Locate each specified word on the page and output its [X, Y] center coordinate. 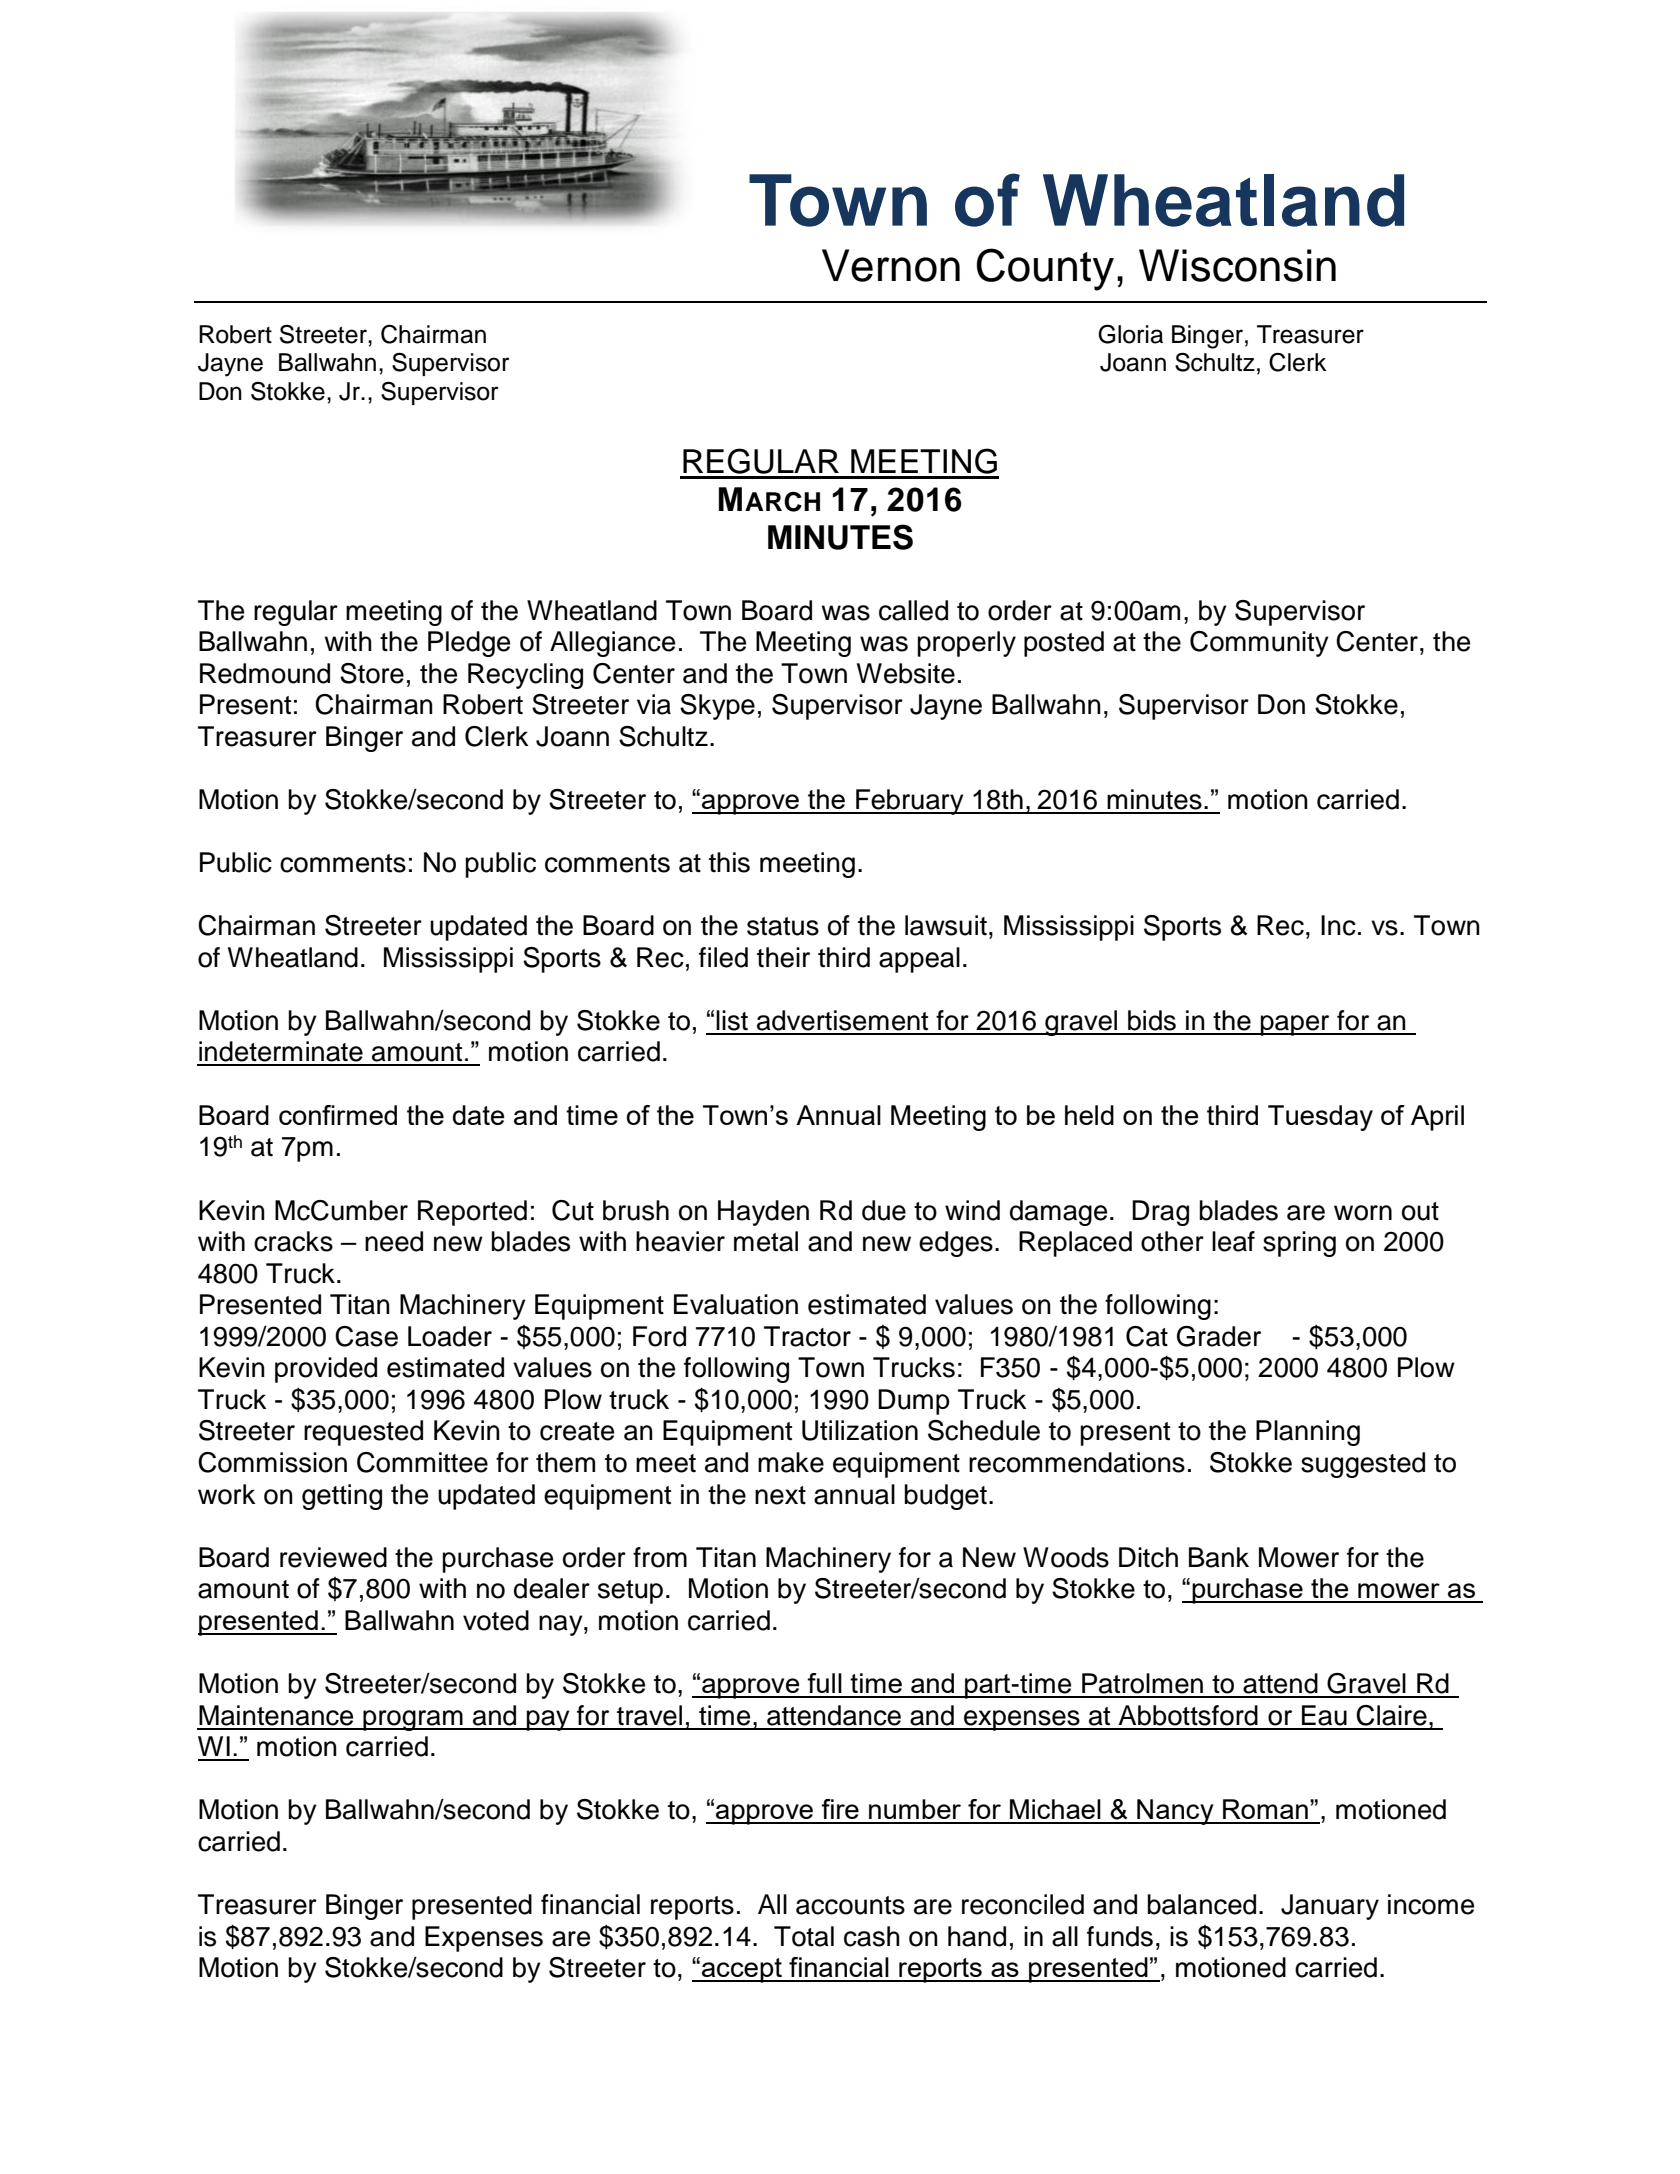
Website [906, 673]
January [1330, 1907]
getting [342, 1497]
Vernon [891, 265]
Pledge [469, 644]
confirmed [338, 1115]
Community [1259, 644]
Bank [1219, 1557]
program [413, 1720]
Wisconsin [1237, 265]
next [780, 1495]
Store [372, 673]
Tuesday [1320, 1118]
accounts [850, 1905]
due [884, 1210]
